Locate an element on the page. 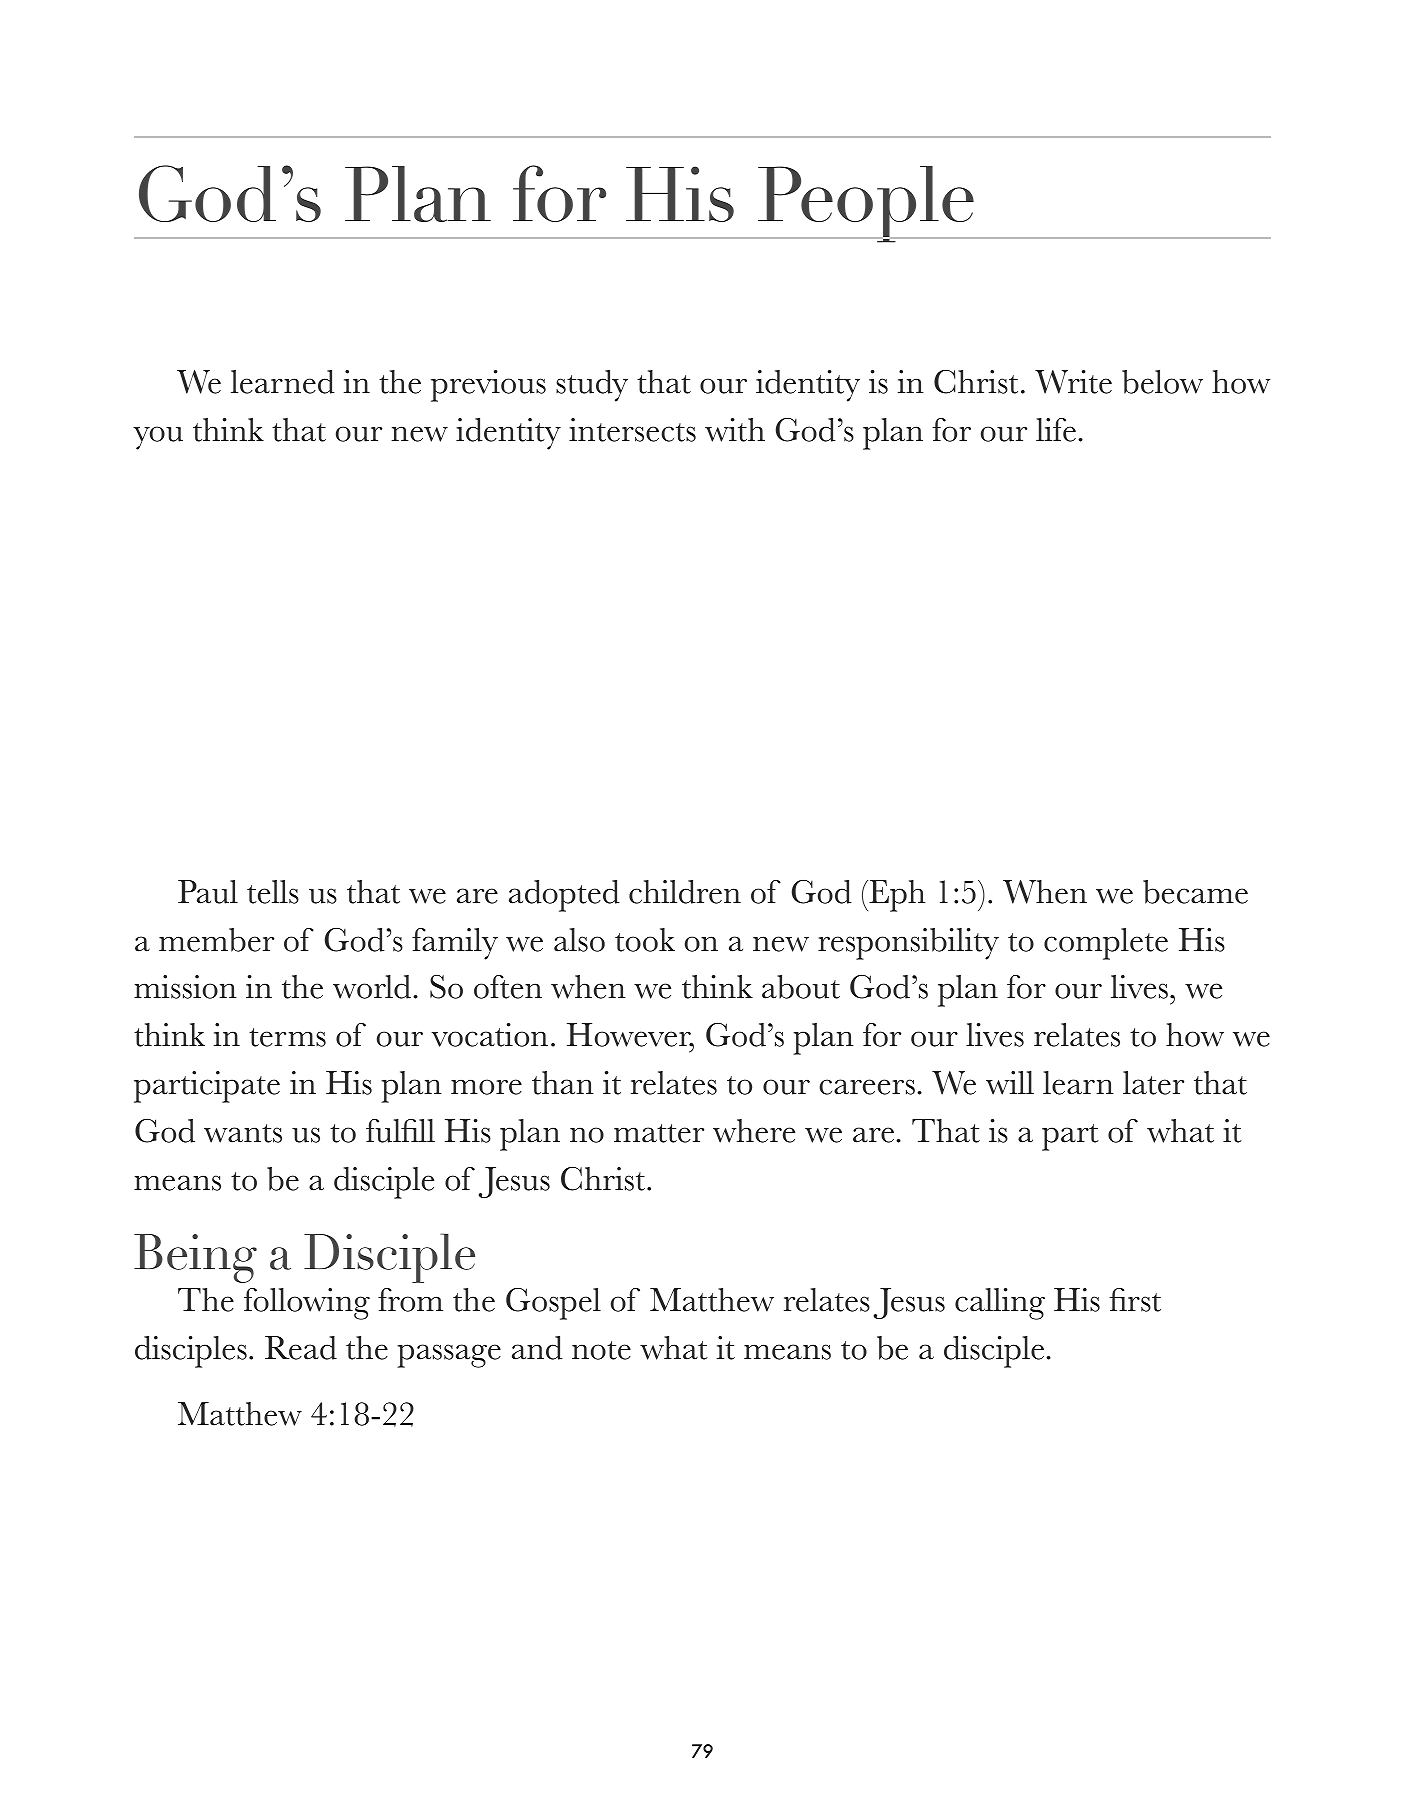 The height and width of the document is (1819, 1405). you is located at coordinates (158, 438).
